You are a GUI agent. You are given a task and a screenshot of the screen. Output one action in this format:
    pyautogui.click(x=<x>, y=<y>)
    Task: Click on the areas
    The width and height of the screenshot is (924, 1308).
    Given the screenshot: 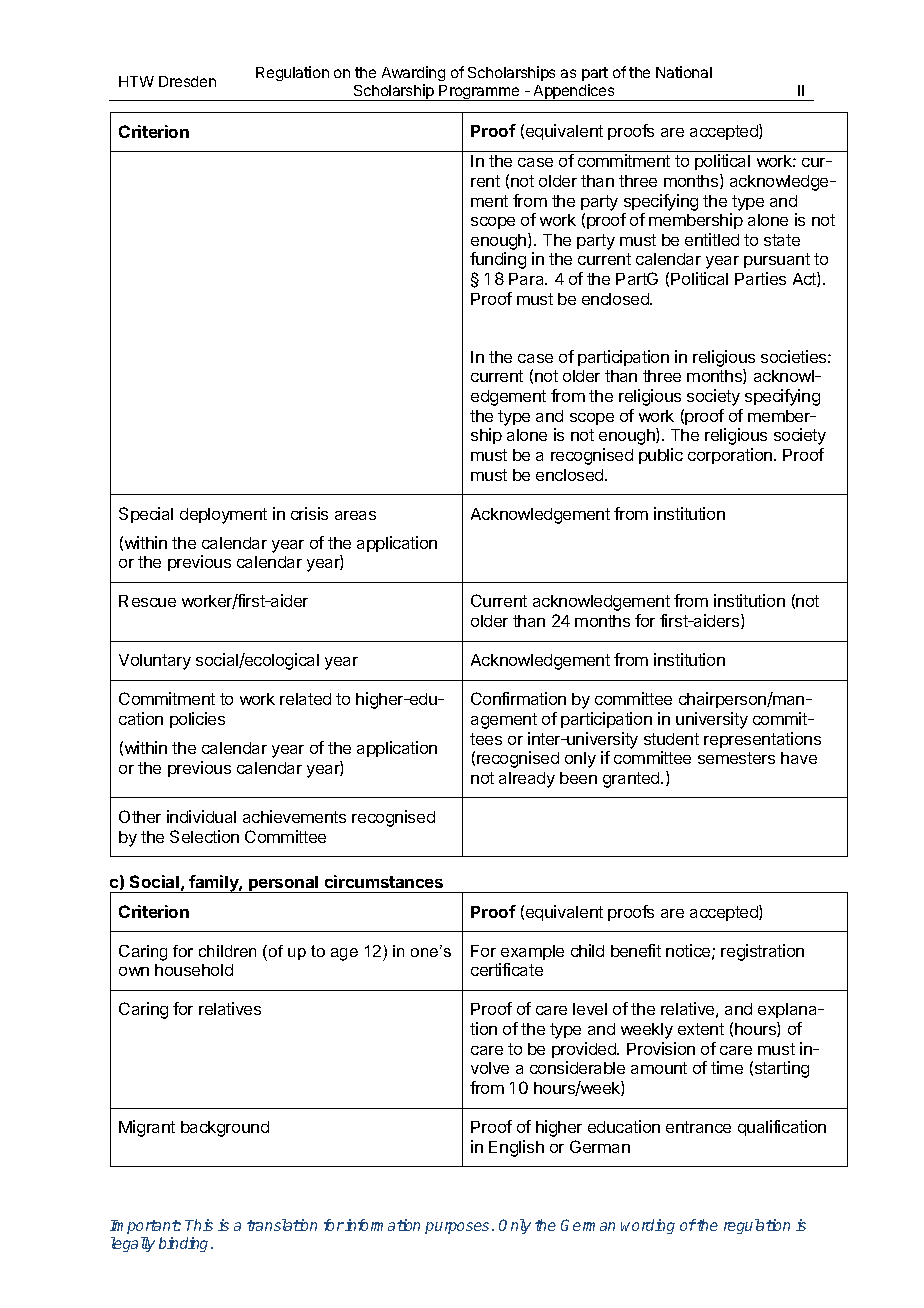 What is the action you would take?
    pyautogui.click(x=355, y=515)
